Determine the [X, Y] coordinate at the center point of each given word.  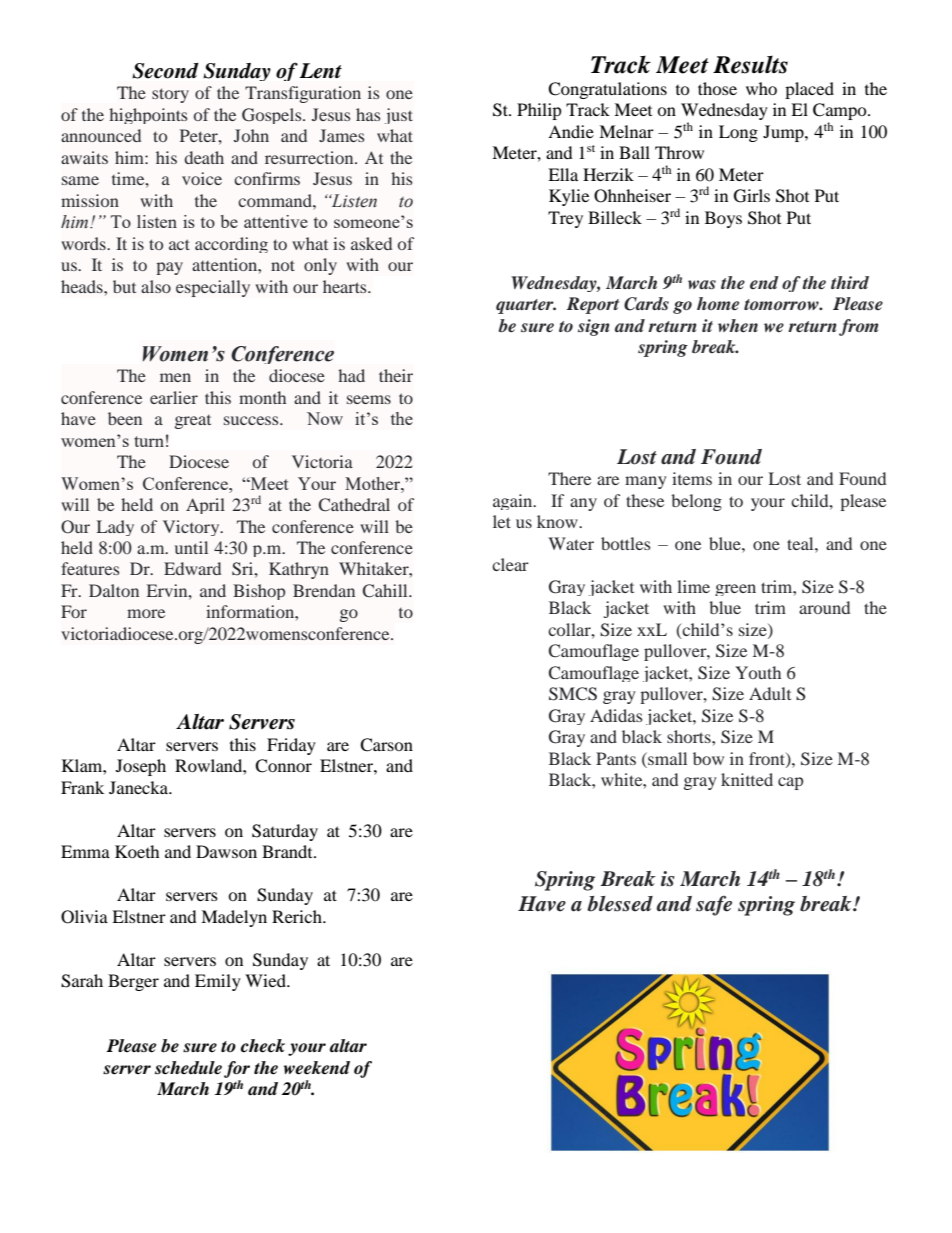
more [146, 613]
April [205, 506]
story [170, 95]
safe [714, 906]
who [761, 88]
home [718, 304]
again [514, 502]
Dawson [226, 851]
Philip [539, 111]
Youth [758, 672]
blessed [620, 904]
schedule [188, 1068]
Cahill [386, 591]
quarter [526, 306]
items [692, 478]
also [156, 286]
